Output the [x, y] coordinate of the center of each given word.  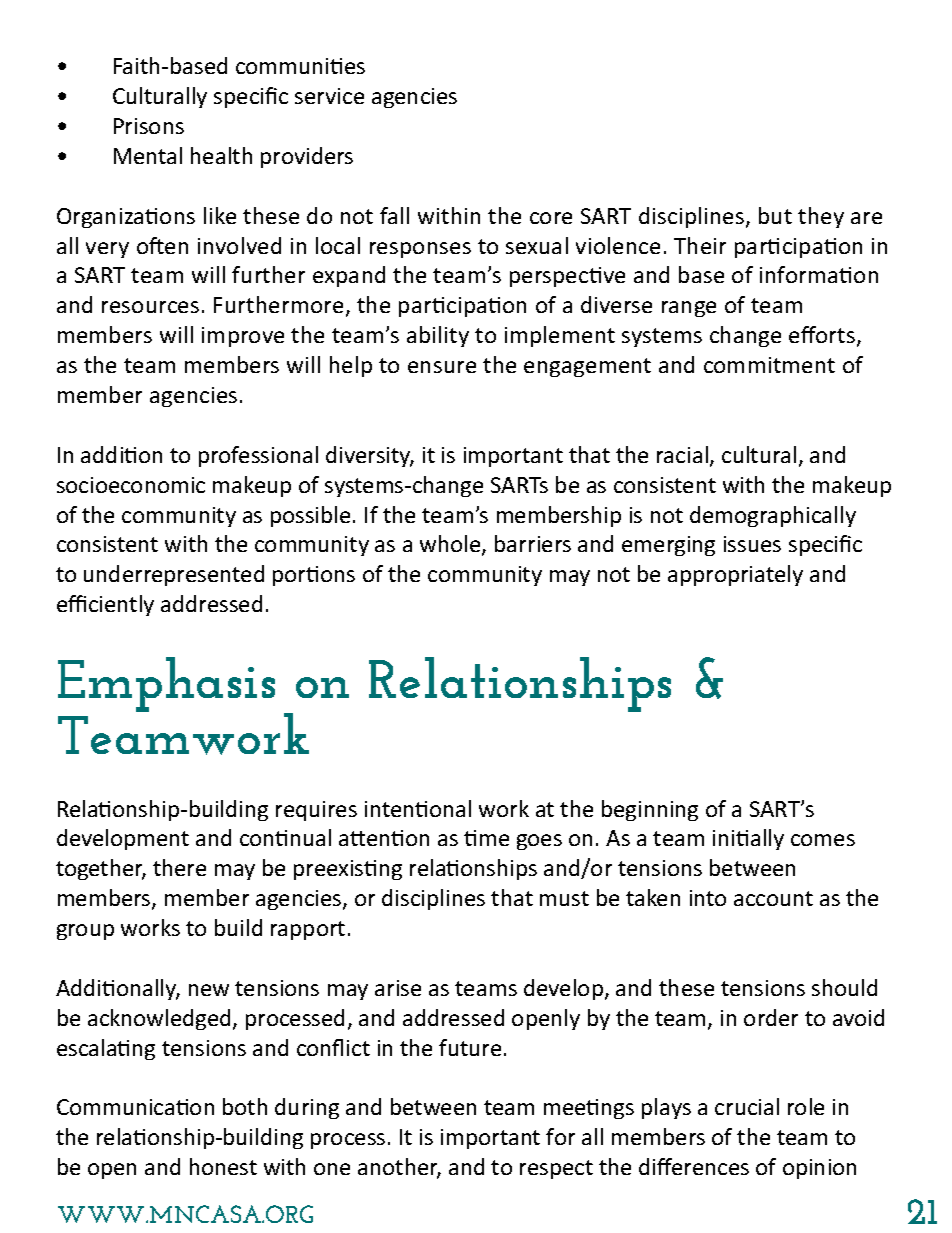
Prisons [149, 126]
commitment [769, 365]
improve [243, 337]
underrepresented [174, 575]
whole [451, 545]
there [179, 867]
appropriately [735, 575]
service [329, 96]
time [486, 838]
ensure [442, 367]
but [775, 215]
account [773, 898]
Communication [135, 1107]
